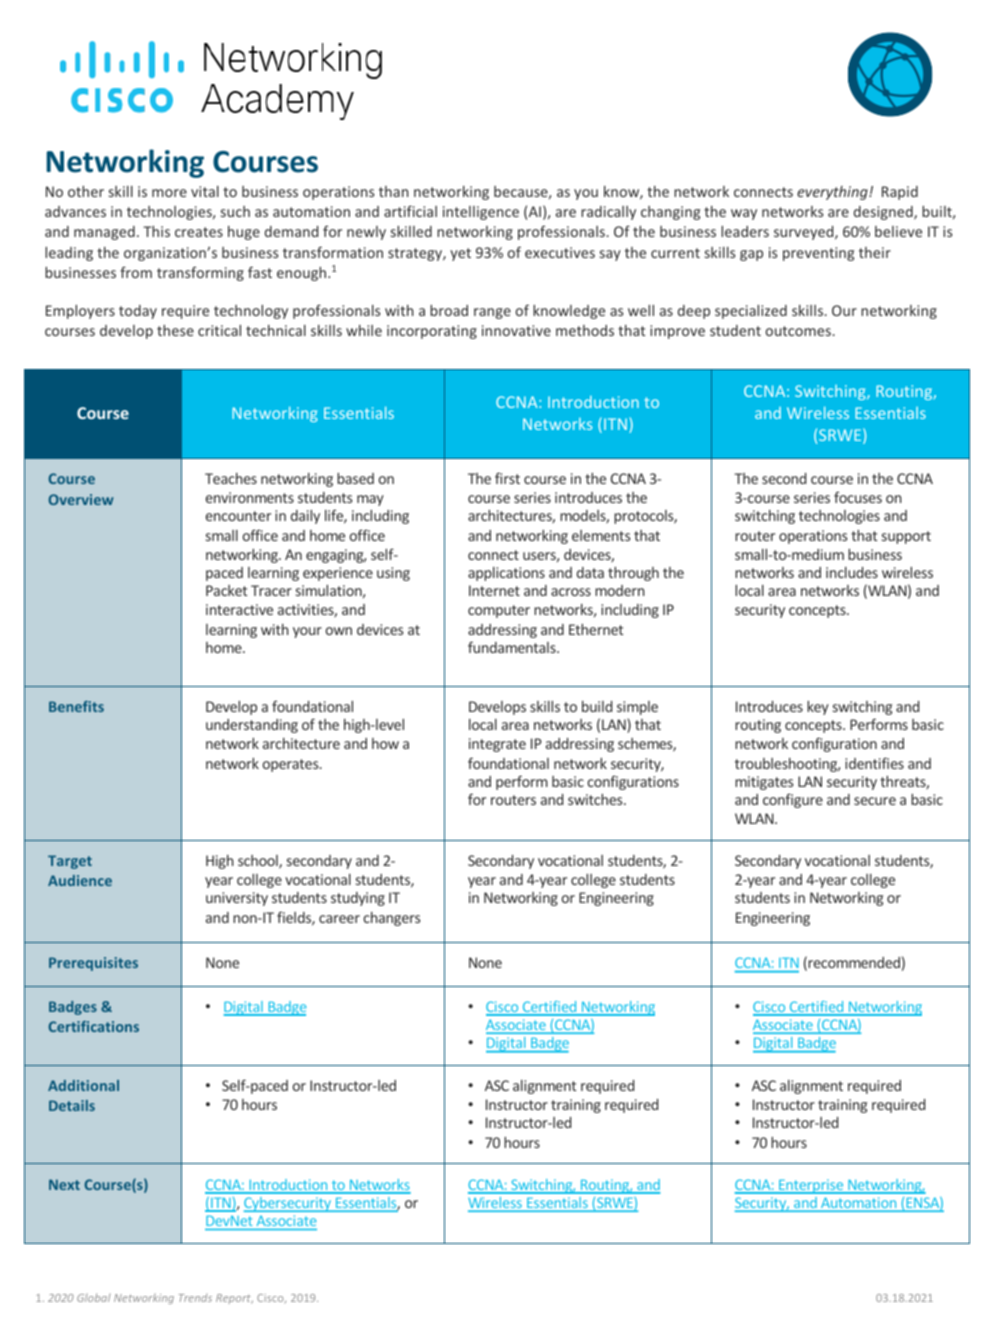 This image has width=991, height=1321. I want to click on intelligence, so click(481, 213).
